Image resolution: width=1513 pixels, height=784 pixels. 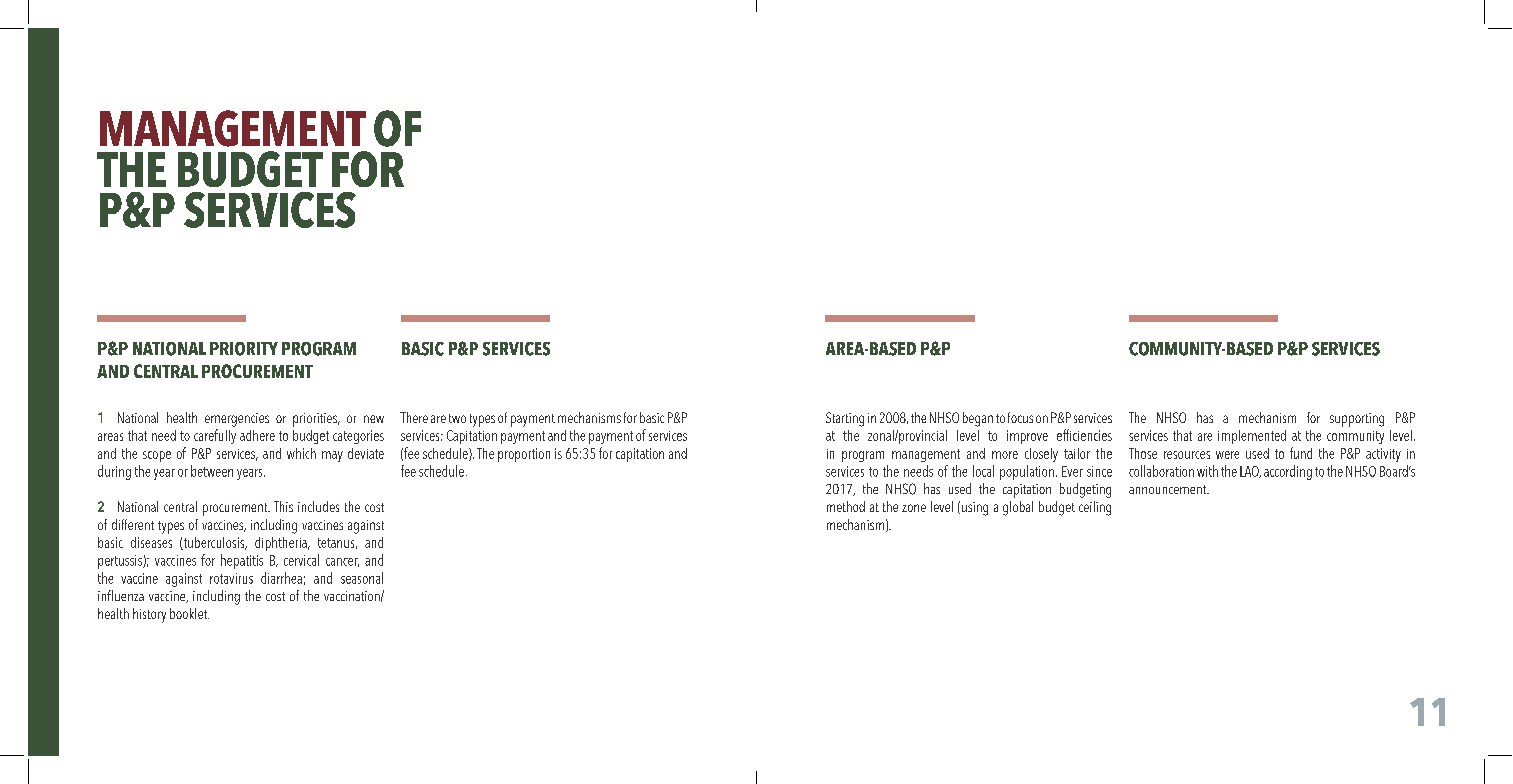 What do you see at coordinates (1357, 420) in the document?
I see `supporting` at bounding box center [1357, 420].
